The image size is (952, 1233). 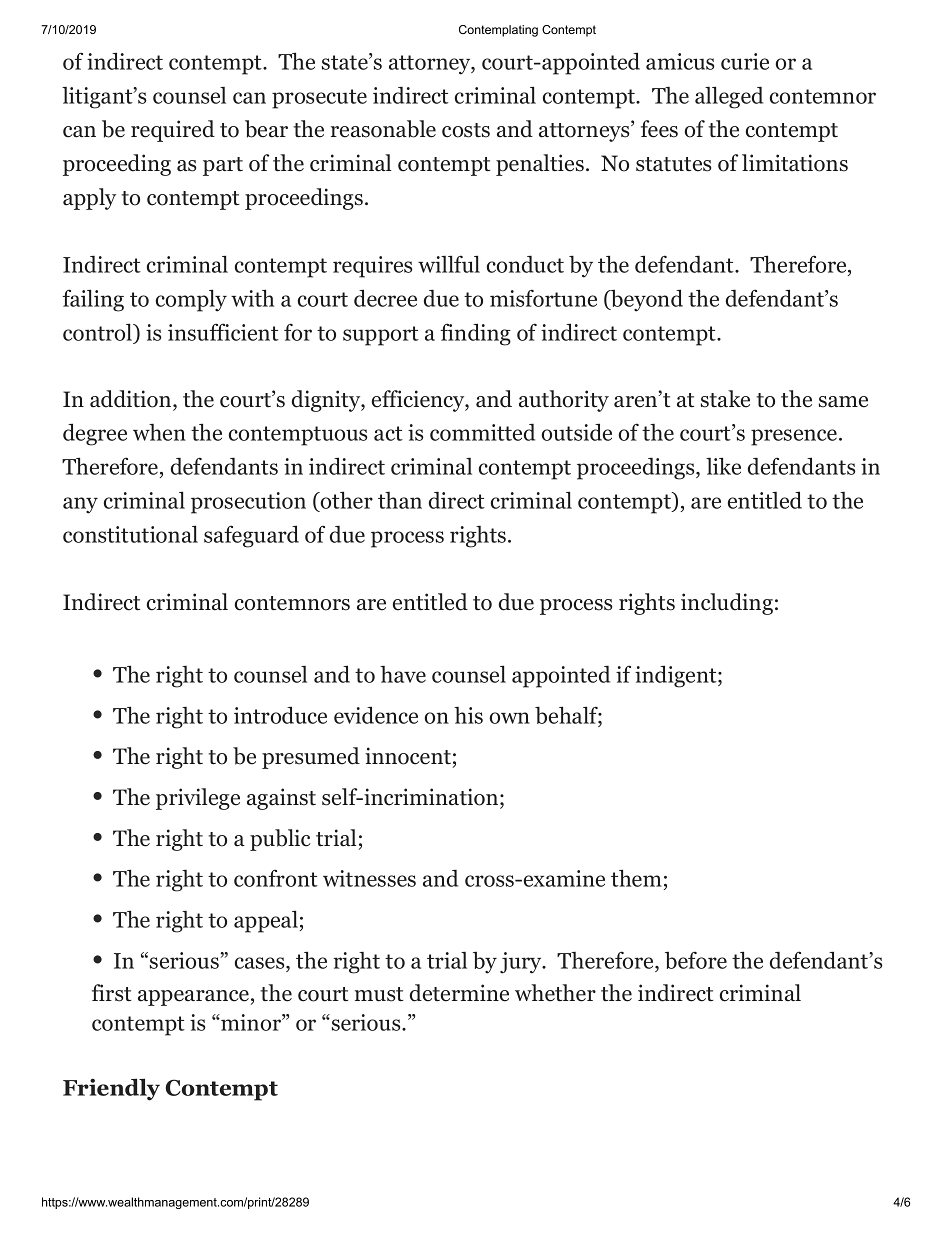 What do you see at coordinates (198, 799) in the page?
I see `privilege` at bounding box center [198, 799].
